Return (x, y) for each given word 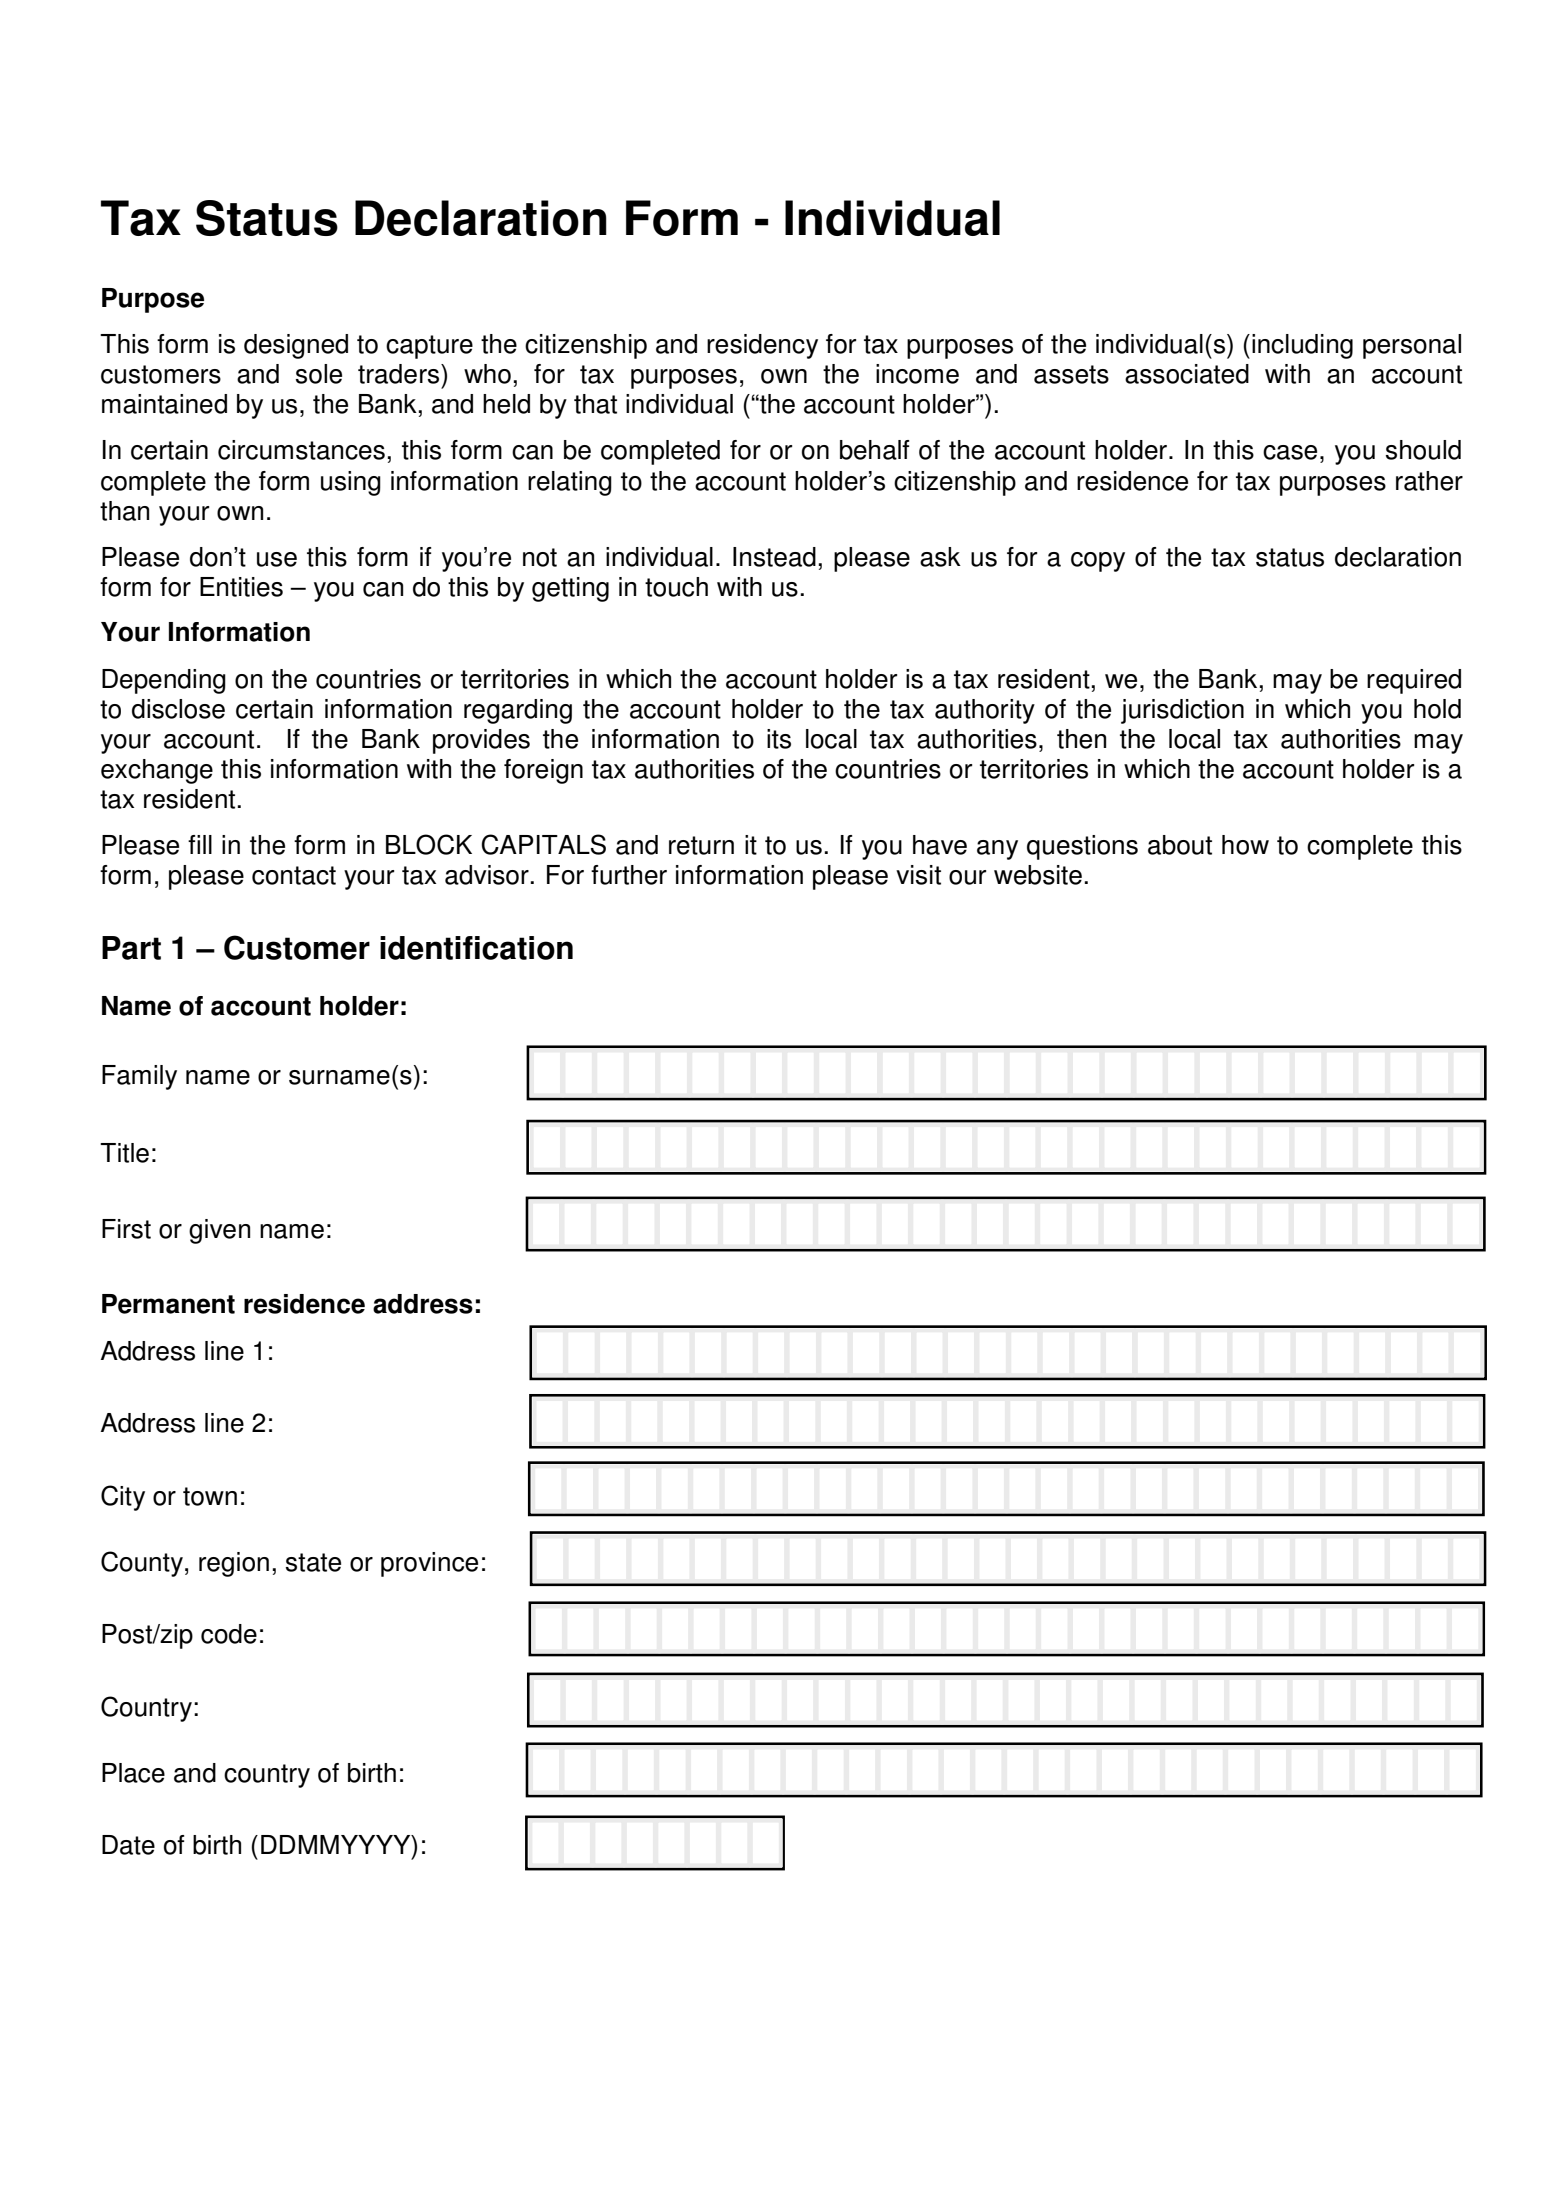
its (779, 739)
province (429, 1564)
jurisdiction (1182, 711)
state (313, 1562)
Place (133, 1773)
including (1302, 346)
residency (762, 346)
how (1245, 845)
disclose (178, 709)
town (210, 1496)
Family (139, 1077)
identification (476, 948)
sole (319, 374)
